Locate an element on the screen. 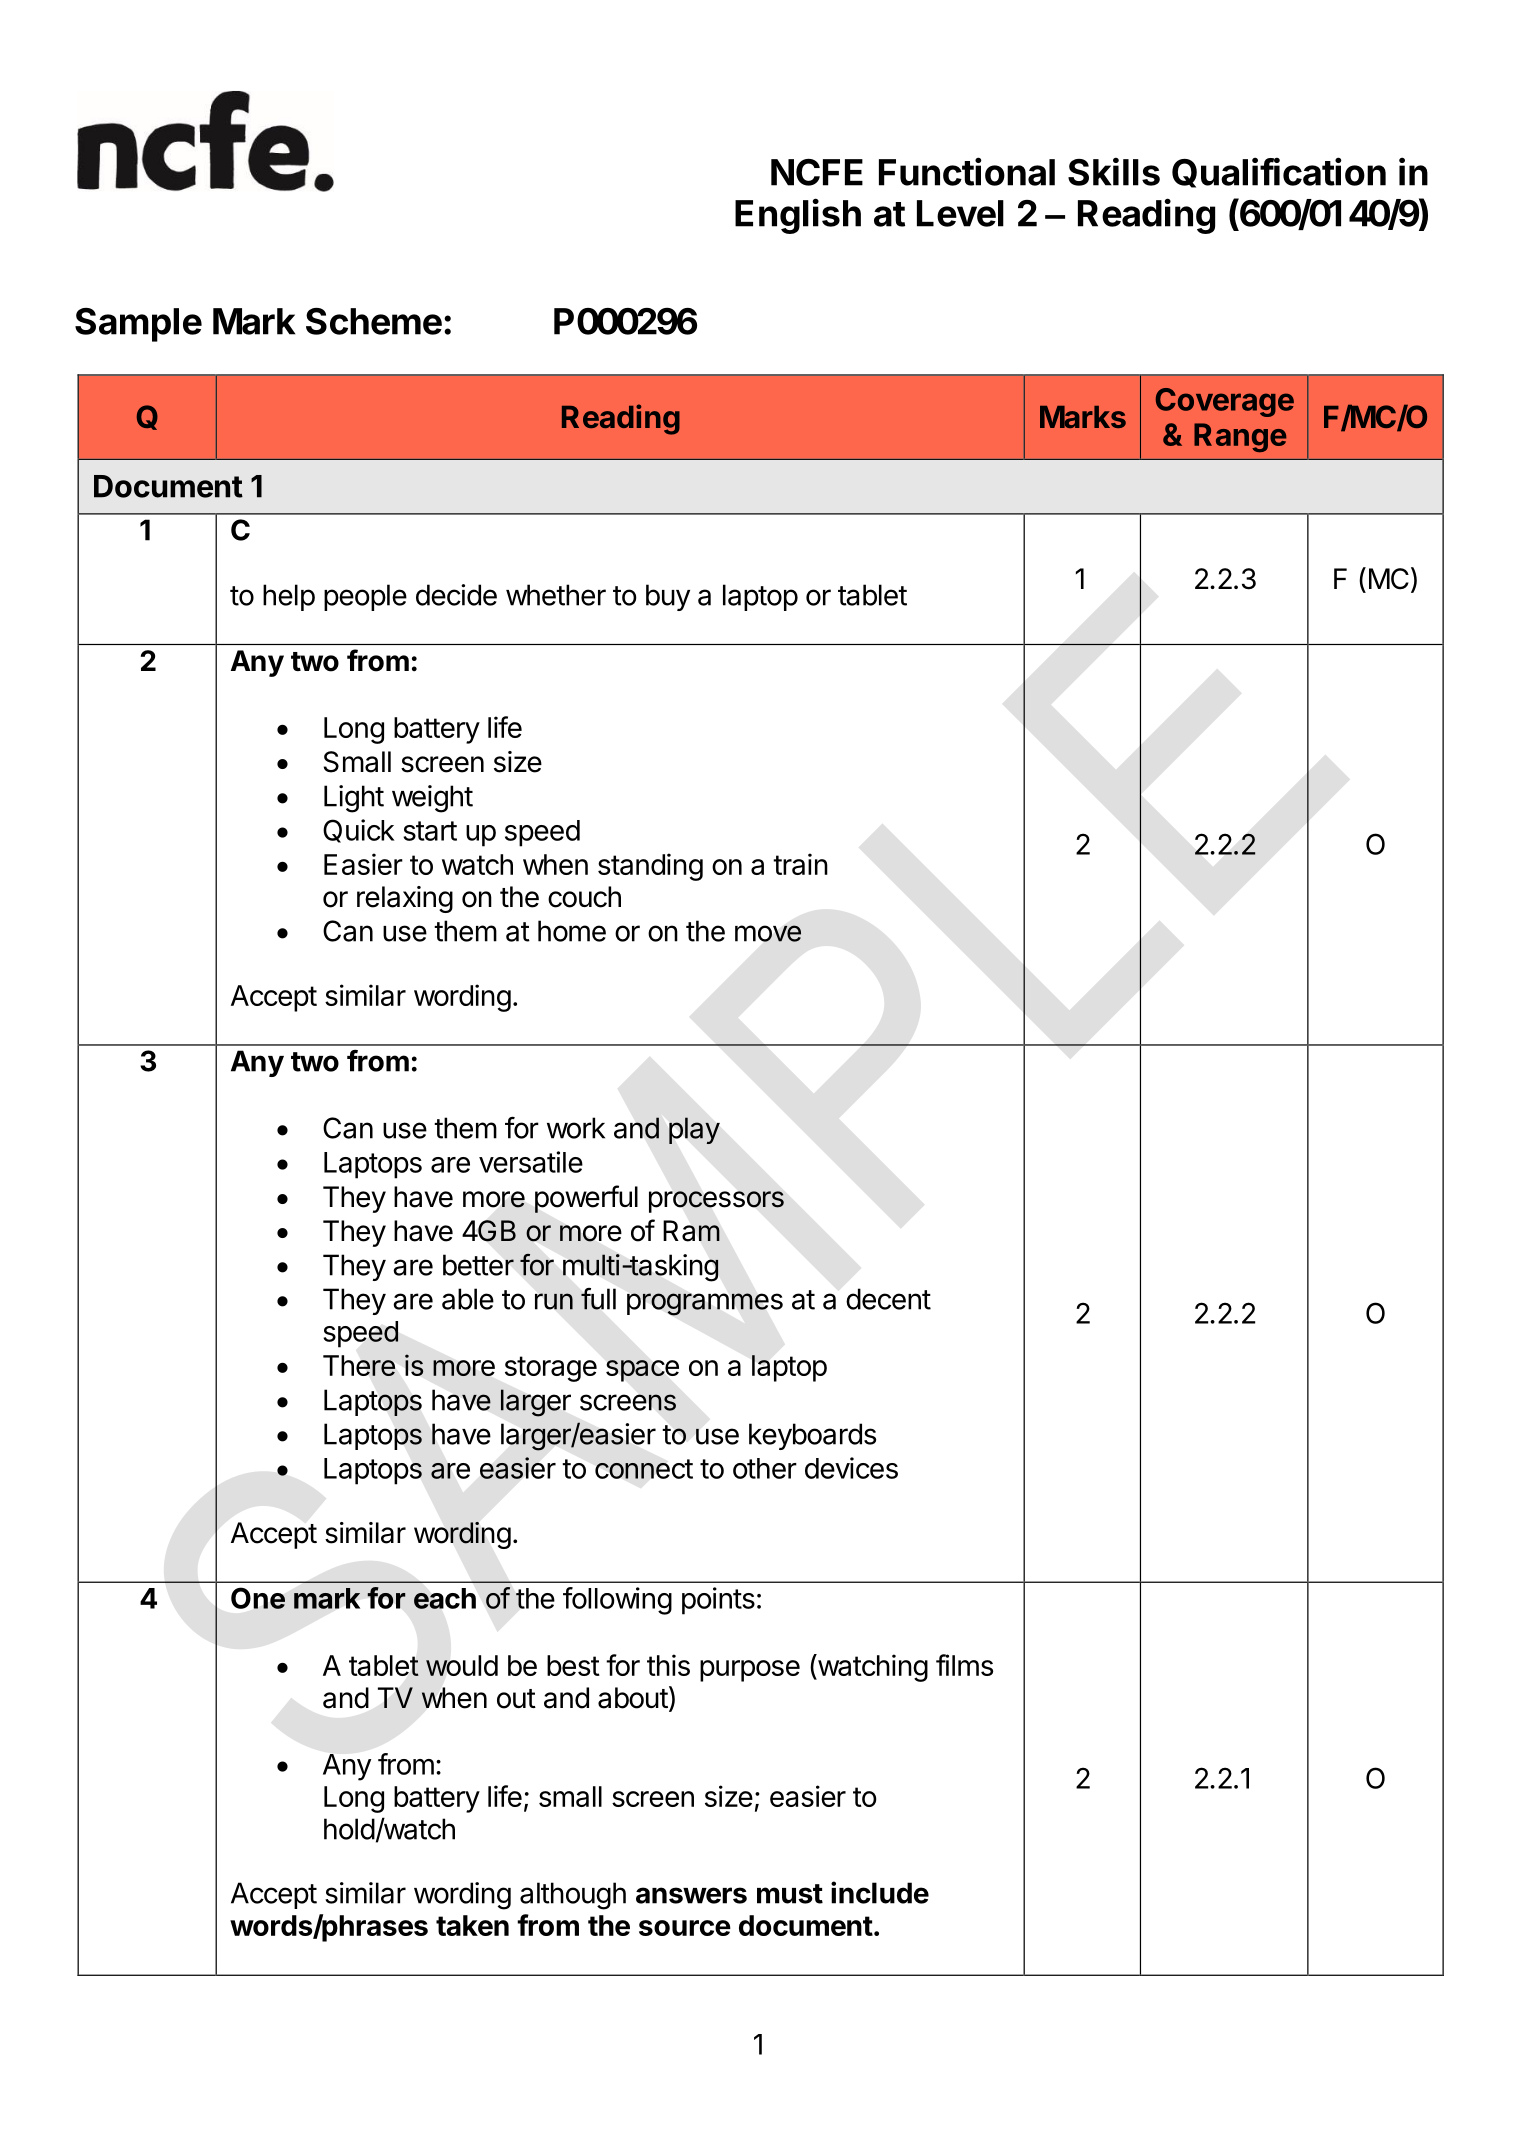 The height and width of the screenshot is (2151, 1521). English is located at coordinates (798, 216).
